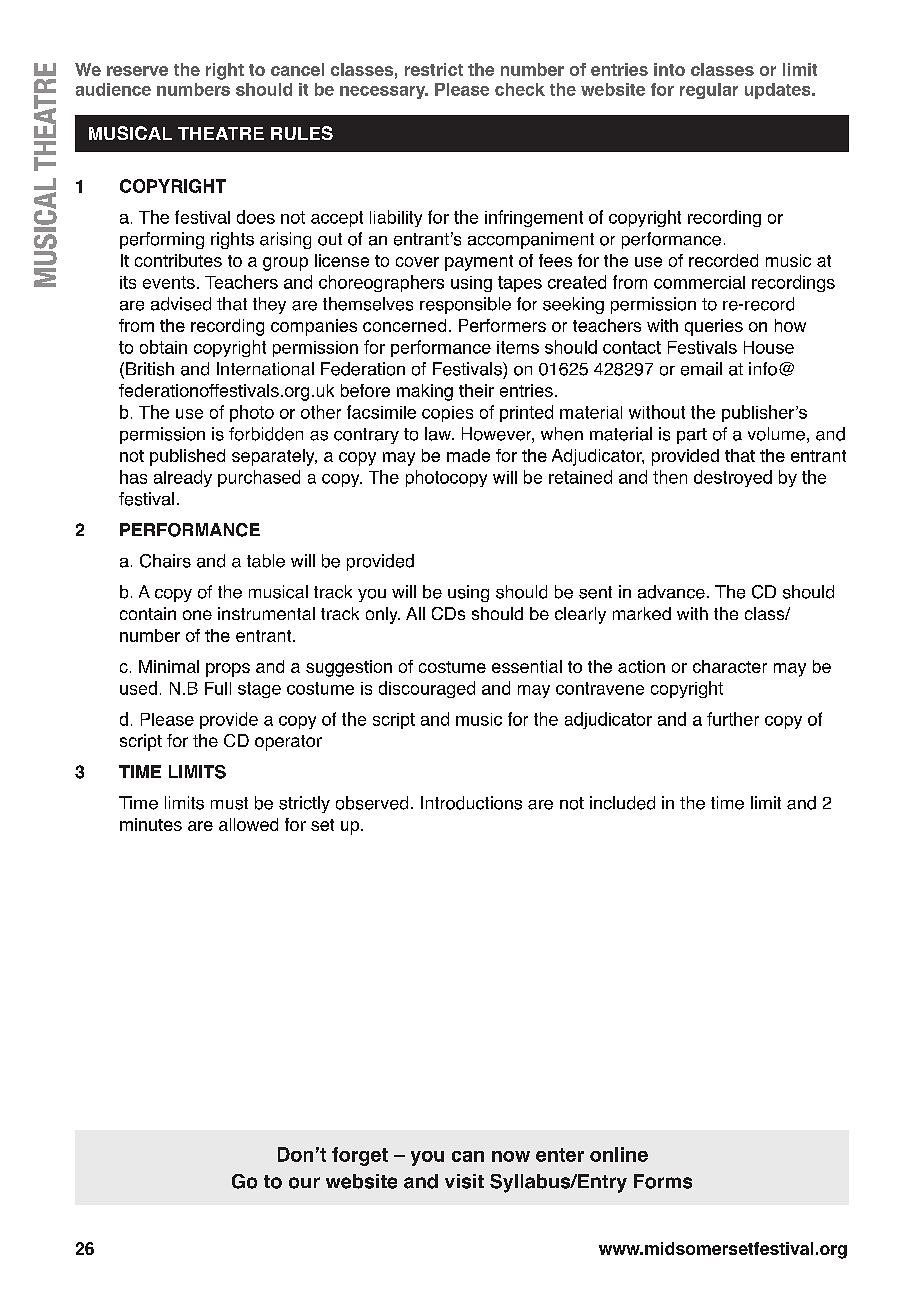 The height and width of the screenshot is (1311, 924). I want to click on one, so click(197, 615).
